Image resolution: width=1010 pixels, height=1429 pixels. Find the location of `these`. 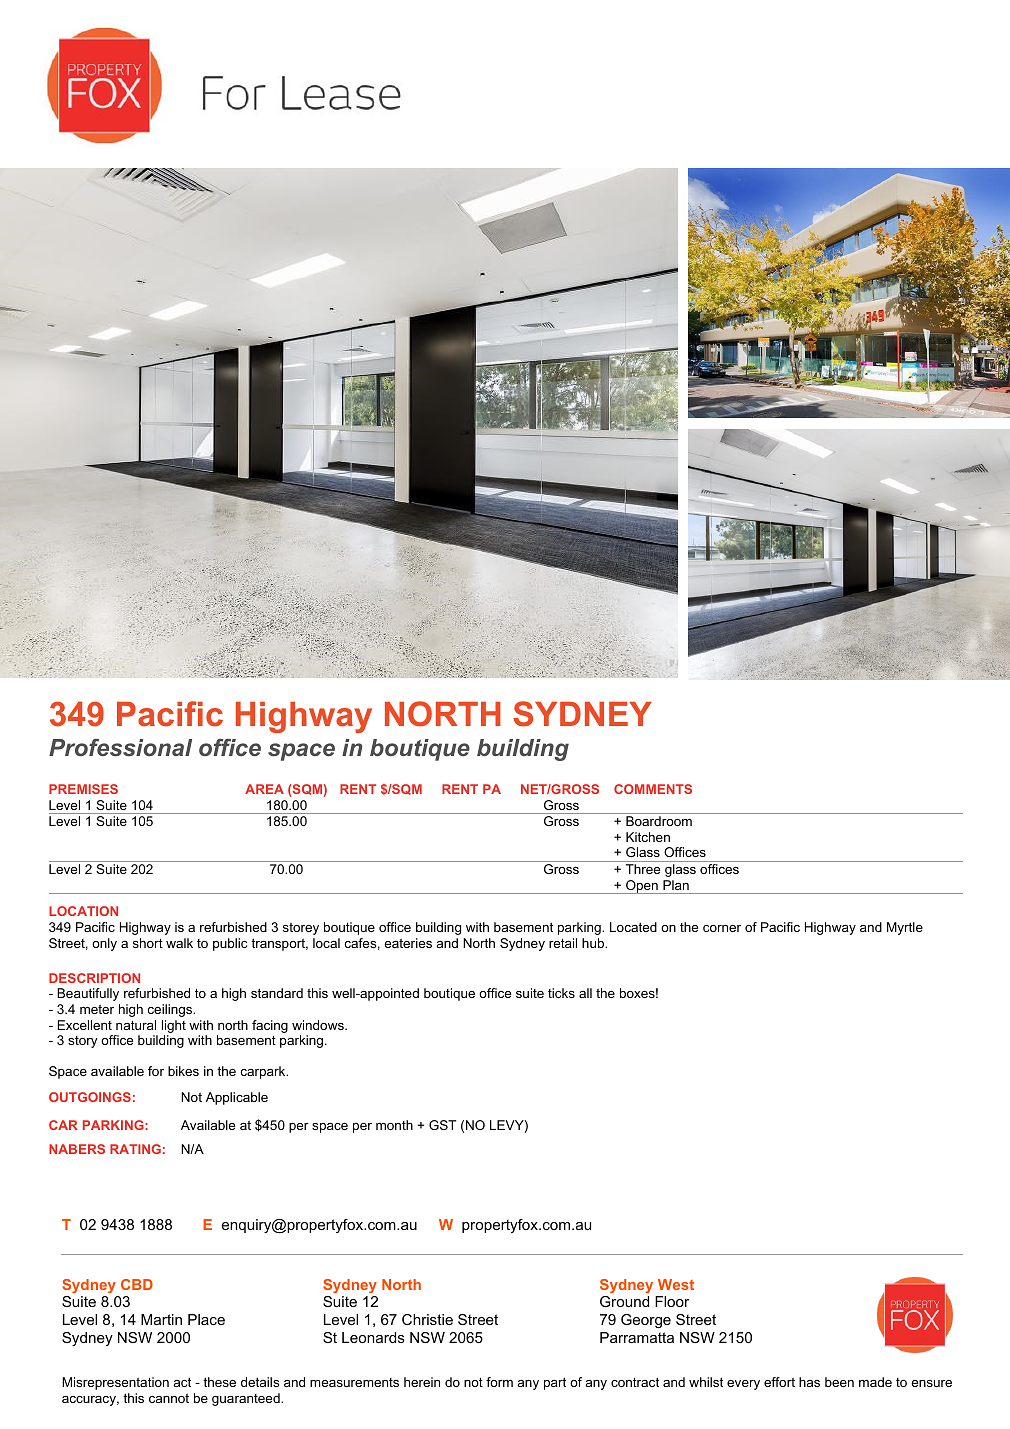

these is located at coordinates (219, 1382).
